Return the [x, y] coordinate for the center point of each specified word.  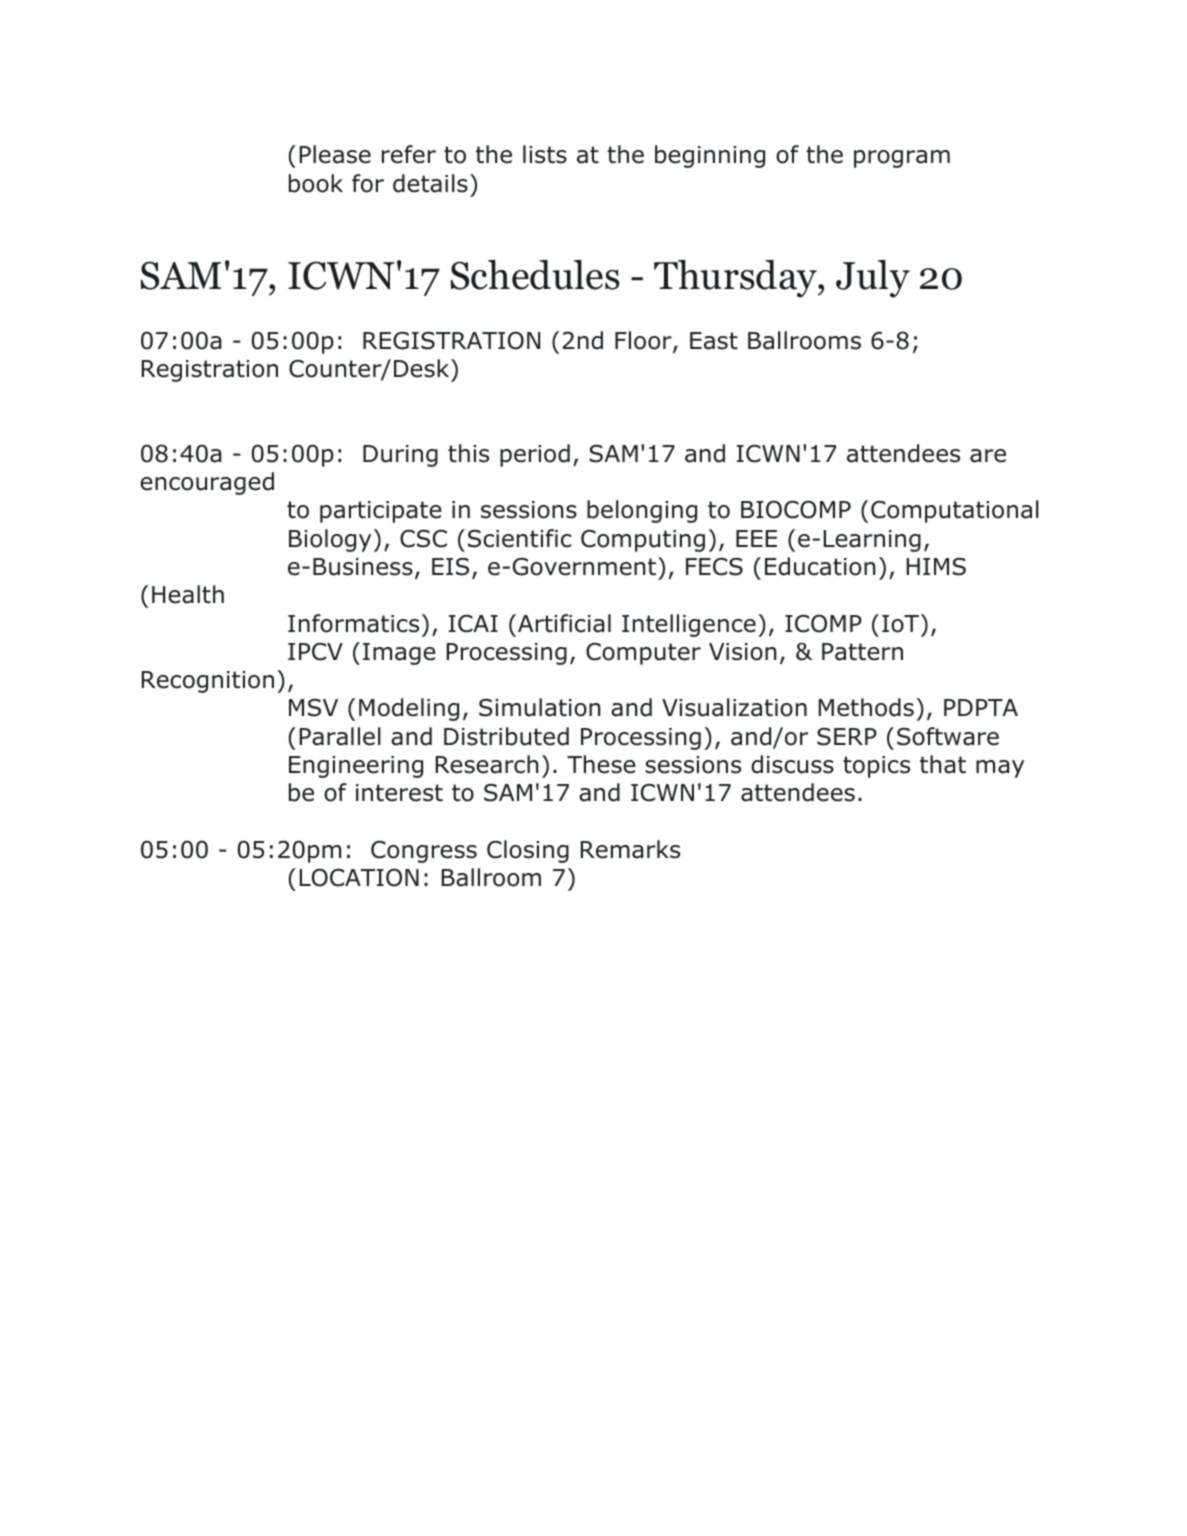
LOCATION [359, 877]
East [714, 341]
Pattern [862, 652]
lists [545, 154]
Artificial [564, 623]
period [535, 455]
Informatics [353, 623]
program [902, 159]
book [316, 183]
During [400, 456]
